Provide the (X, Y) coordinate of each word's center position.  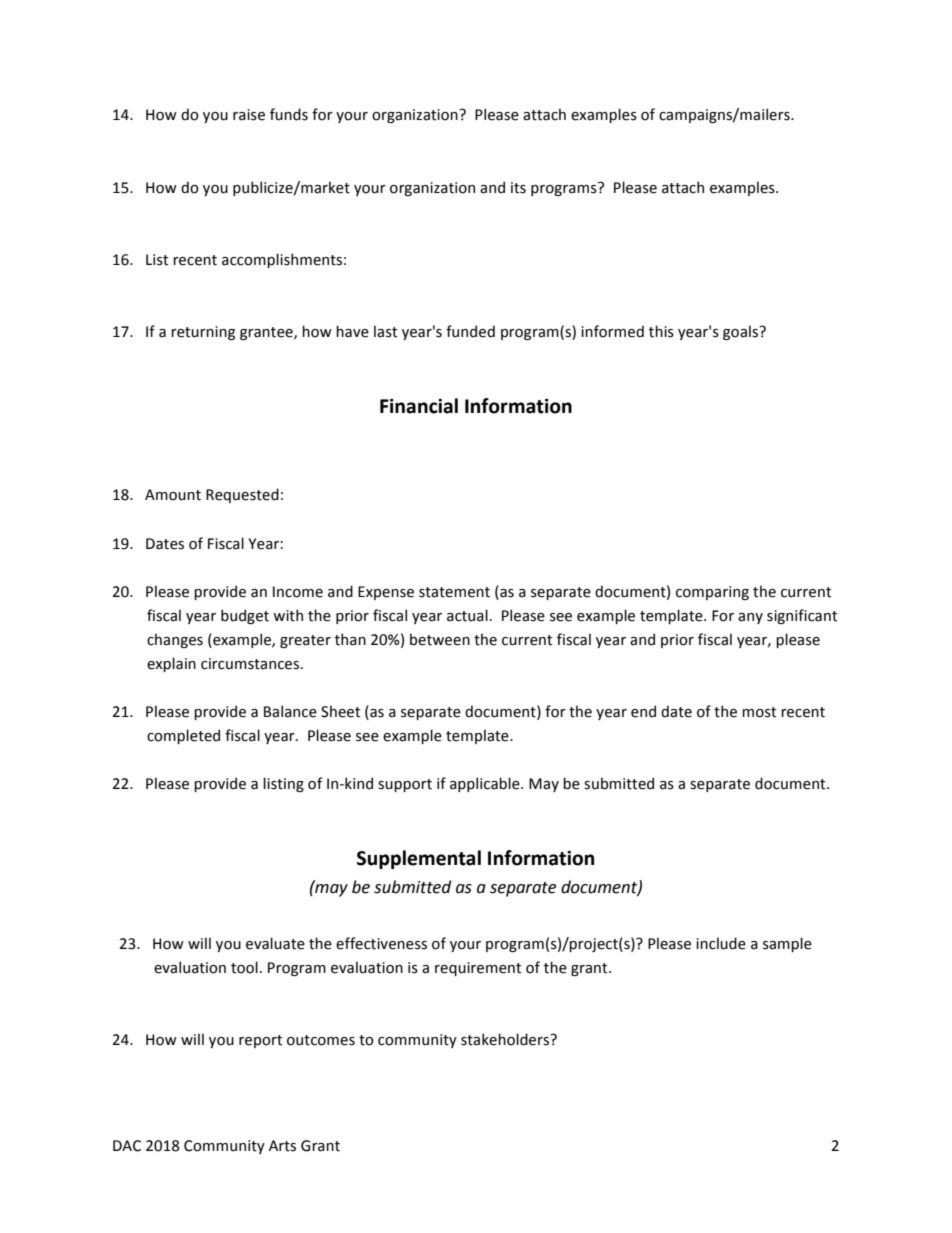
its (518, 188)
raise (249, 115)
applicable (486, 784)
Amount (173, 495)
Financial (419, 406)
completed (183, 736)
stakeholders (506, 1039)
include (721, 943)
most (759, 712)
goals (741, 332)
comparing (712, 593)
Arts (282, 1146)
